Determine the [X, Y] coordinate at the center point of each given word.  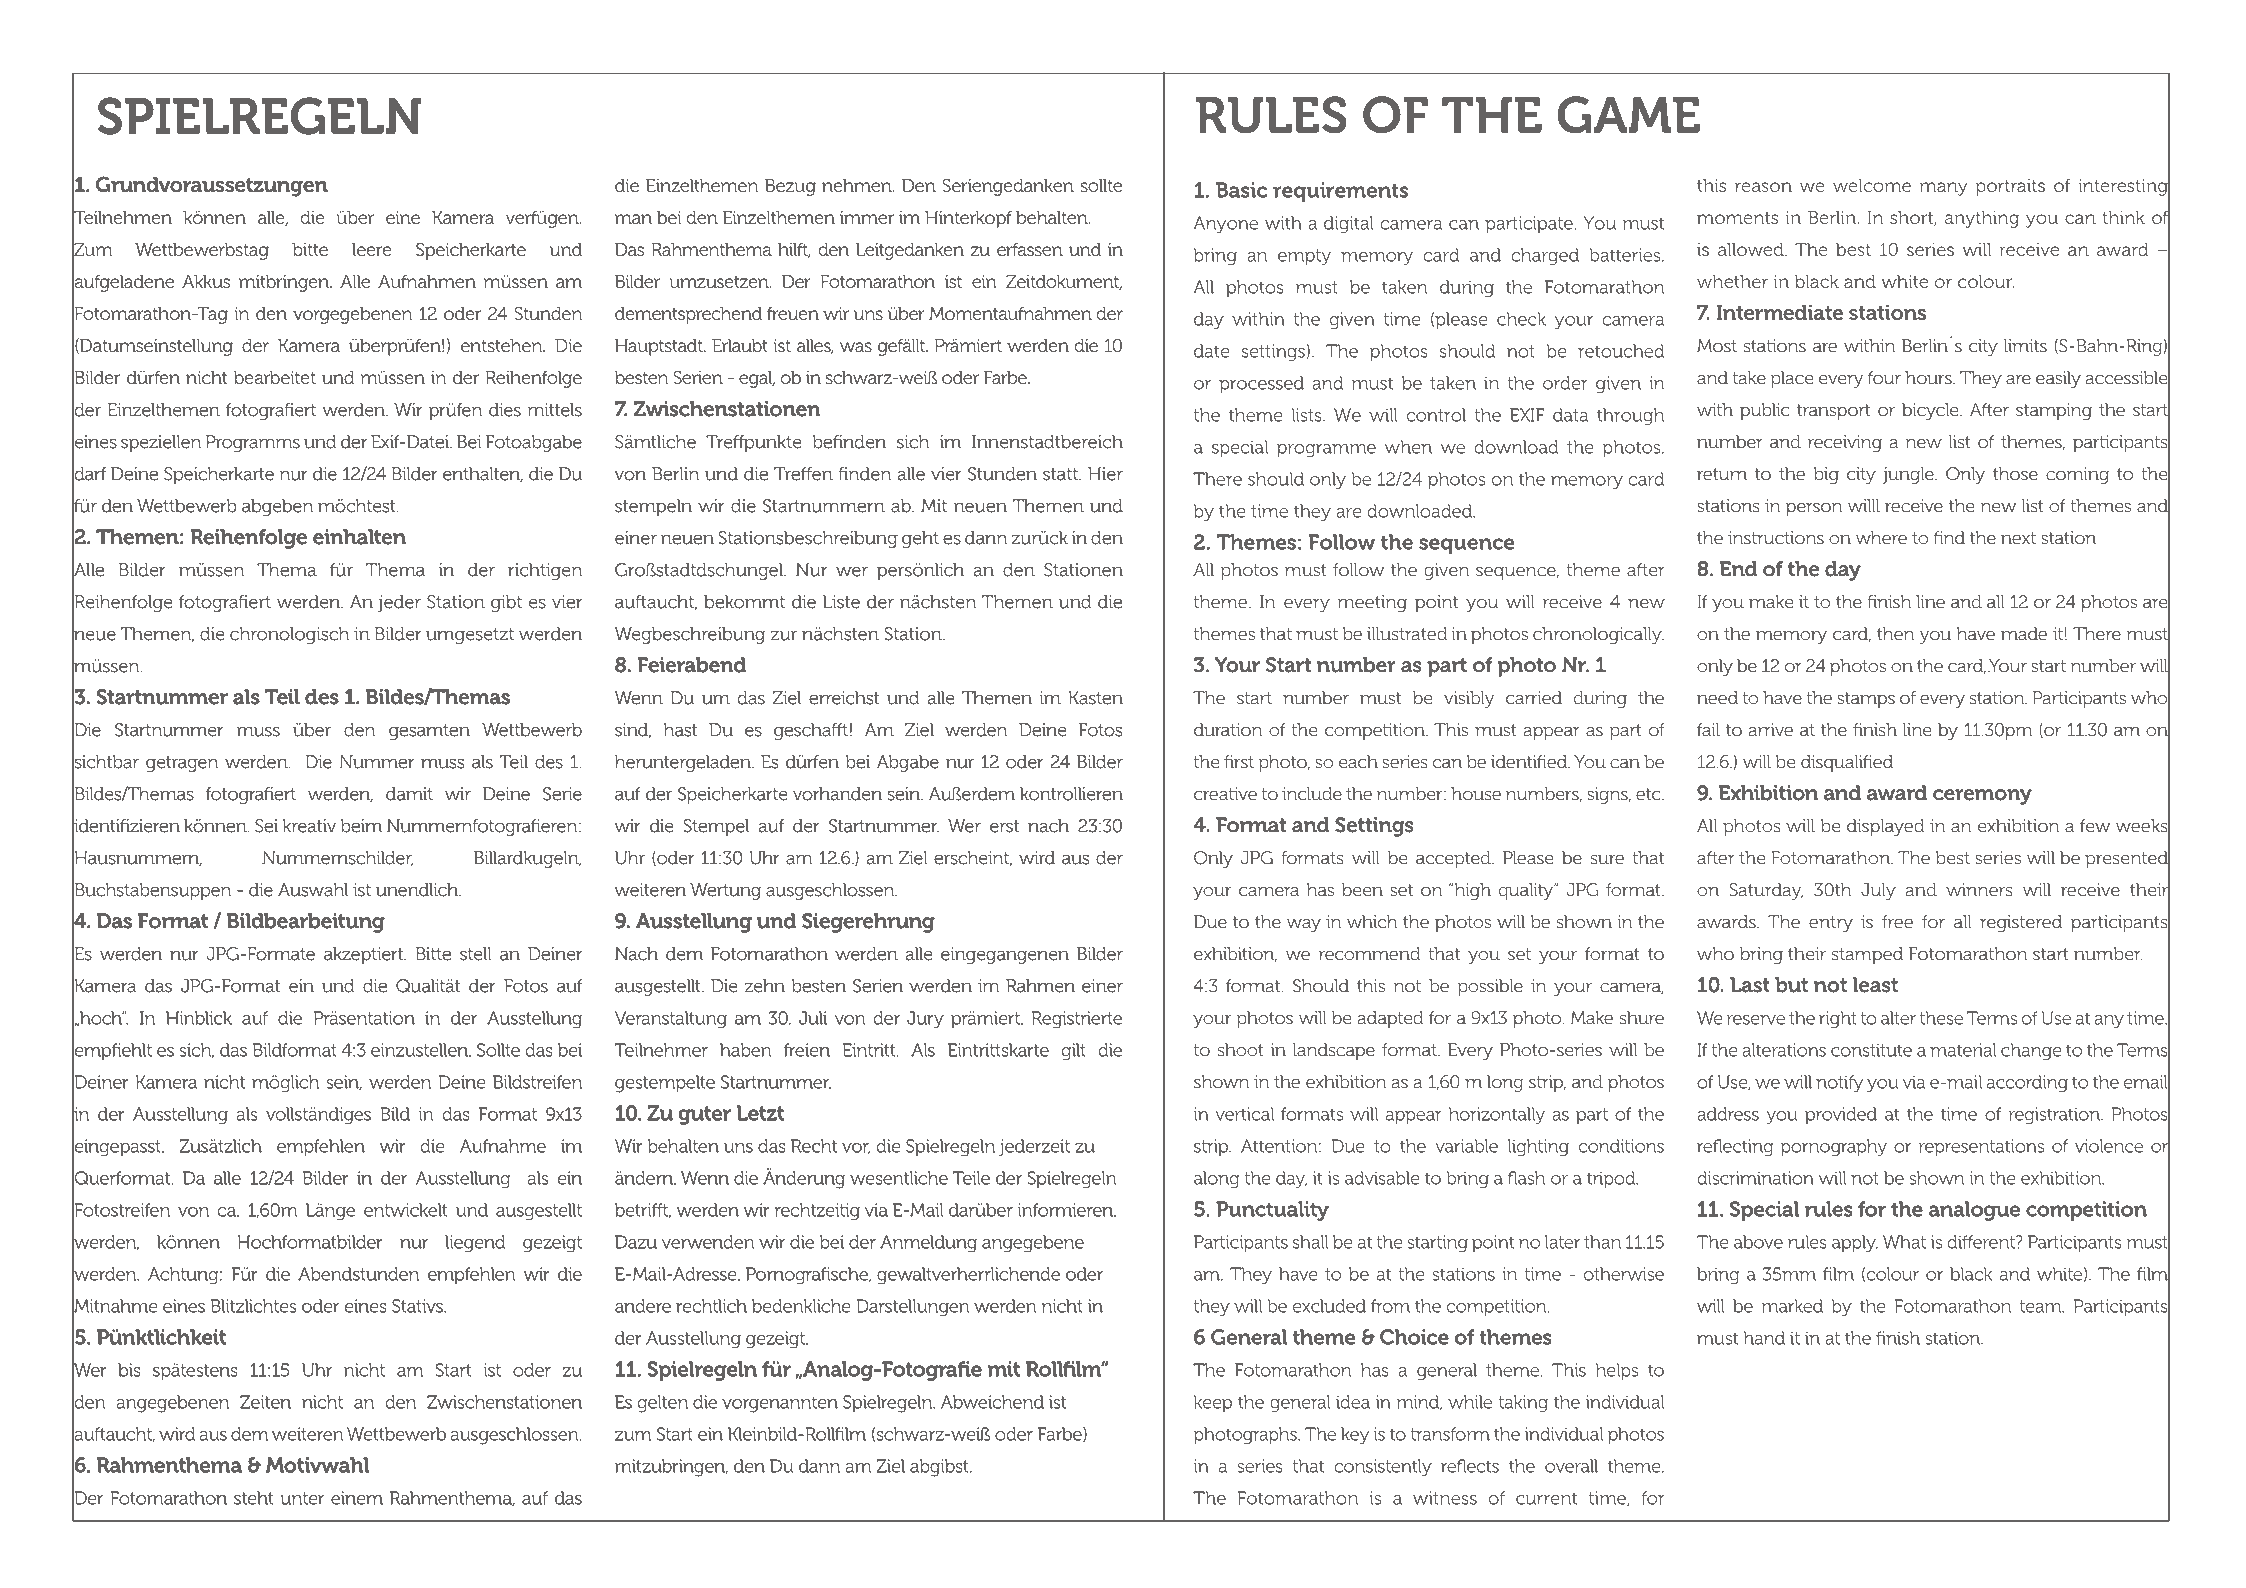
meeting [1372, 603]
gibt [506, 603]
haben [746, 1050]
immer [867, 217]
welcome [1872, 185]
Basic [1241, 190]
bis [129, 1370]
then [1895, 634]
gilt [1074, 1051]
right [1838, 1019]
